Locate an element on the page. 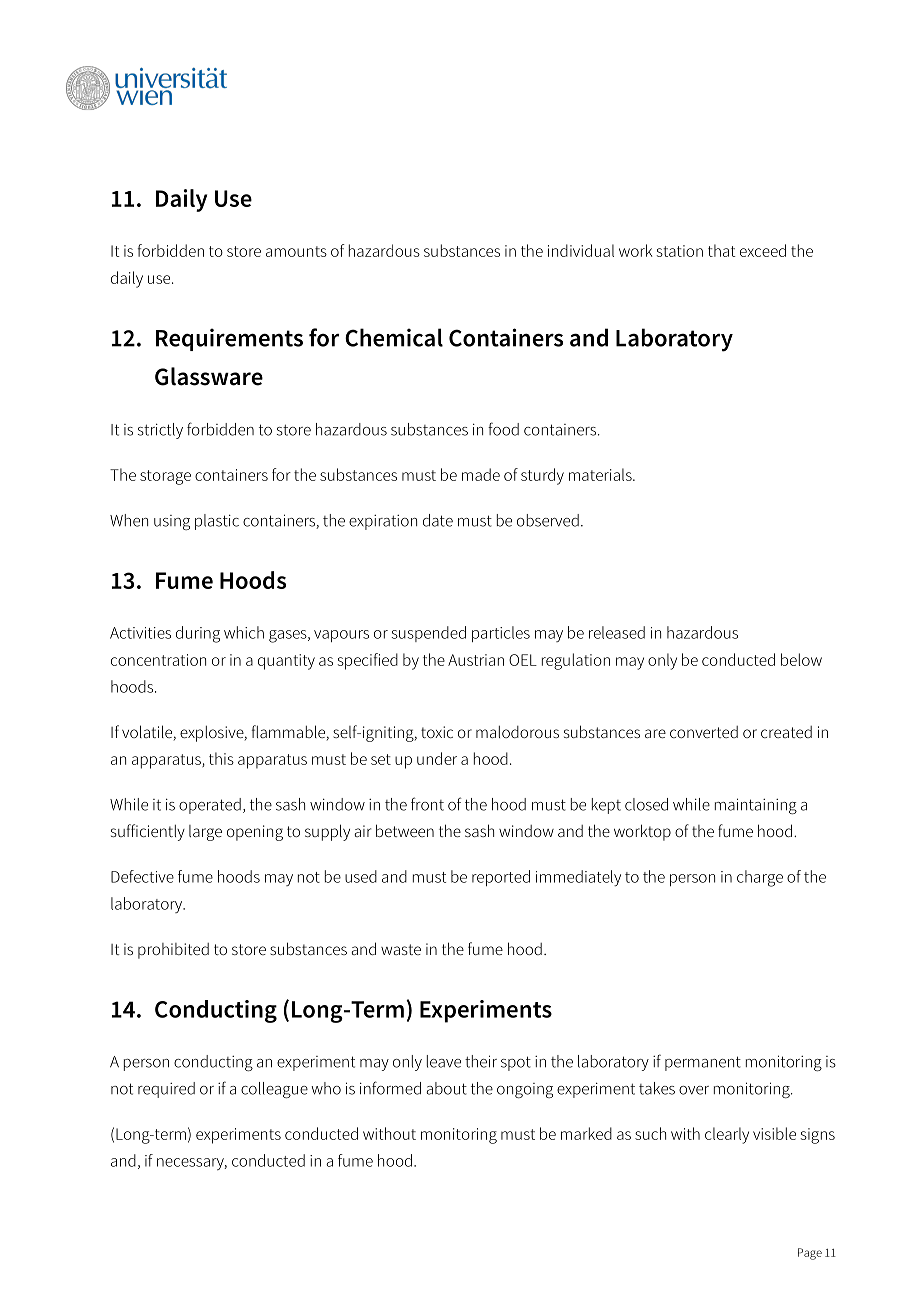  Chemical is located at coordinates (394, 337).
